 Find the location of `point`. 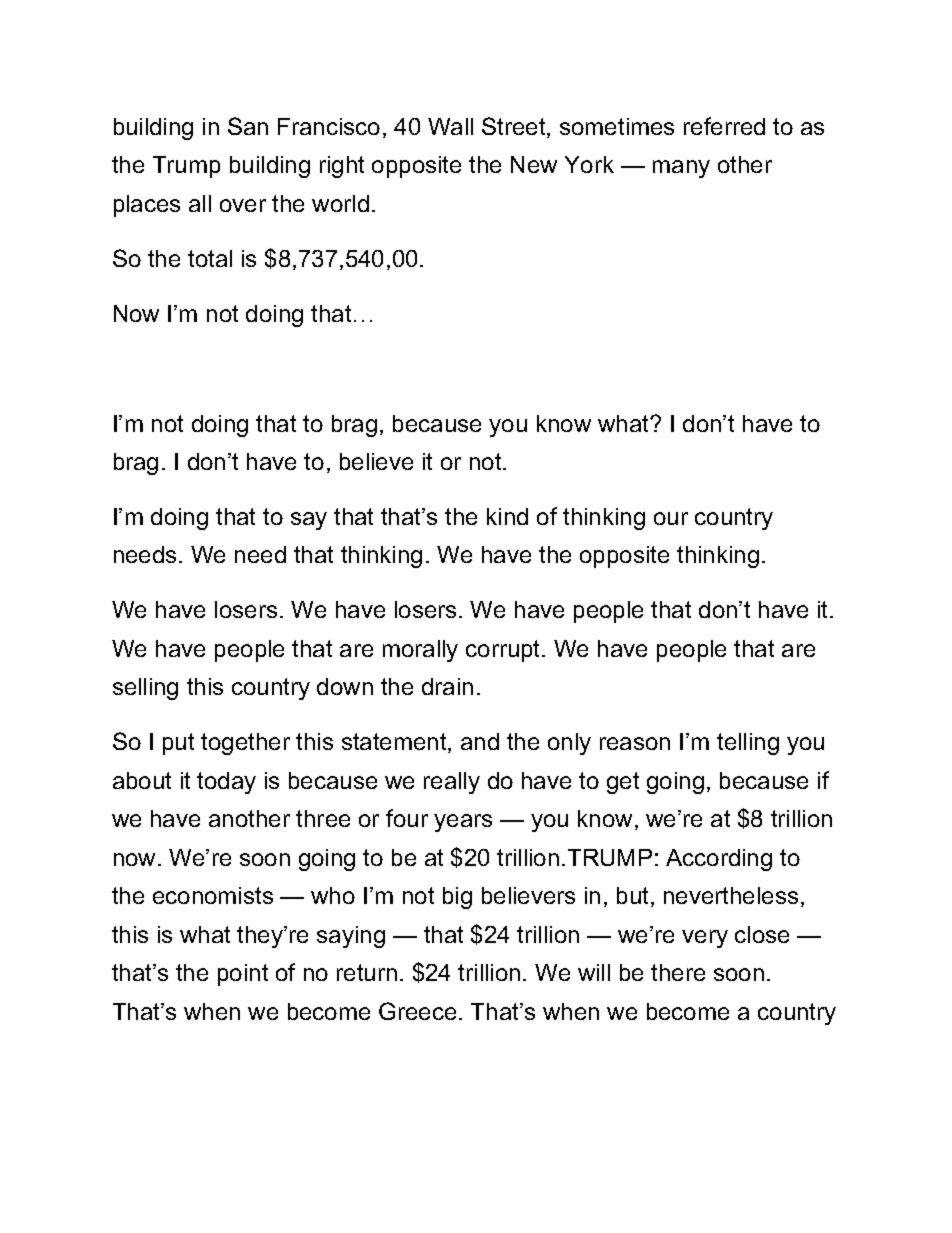

point is located at coordinates (243, 975).
